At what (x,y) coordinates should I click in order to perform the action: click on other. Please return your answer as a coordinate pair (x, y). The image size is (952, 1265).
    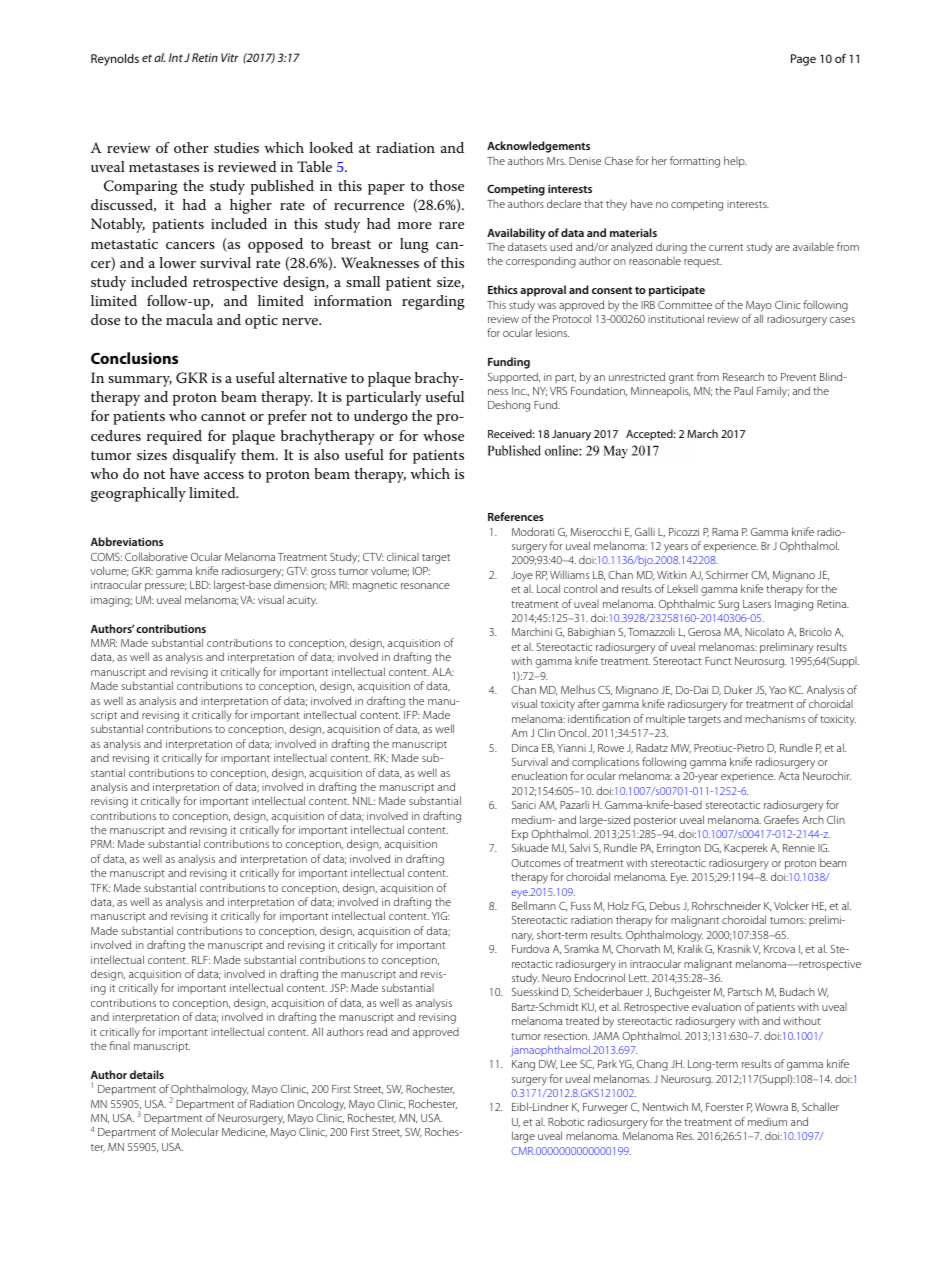
    Looking at the image, I should click on (191, 147).
